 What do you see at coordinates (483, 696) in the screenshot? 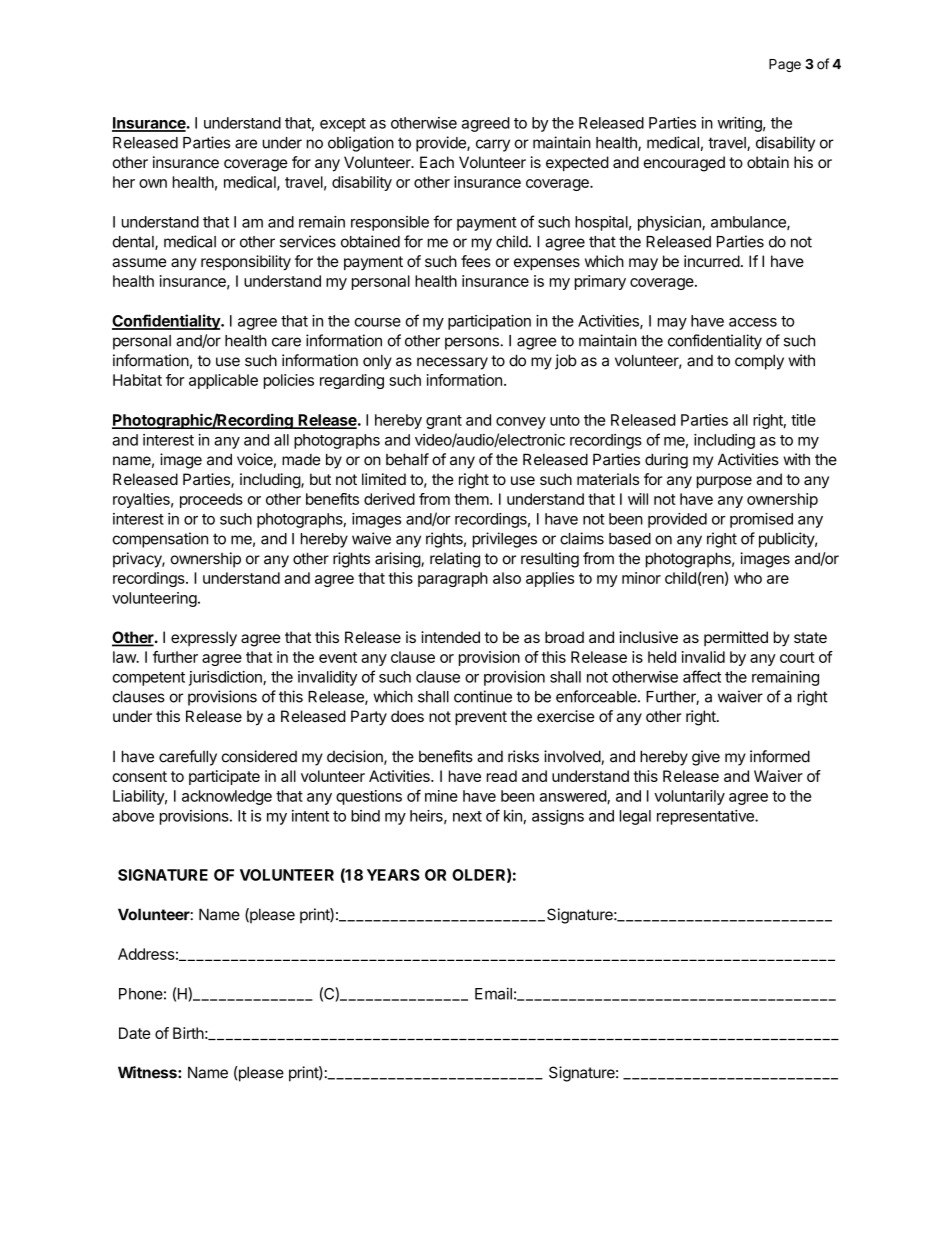
I see `continue` at bounding box center [483, 696].
